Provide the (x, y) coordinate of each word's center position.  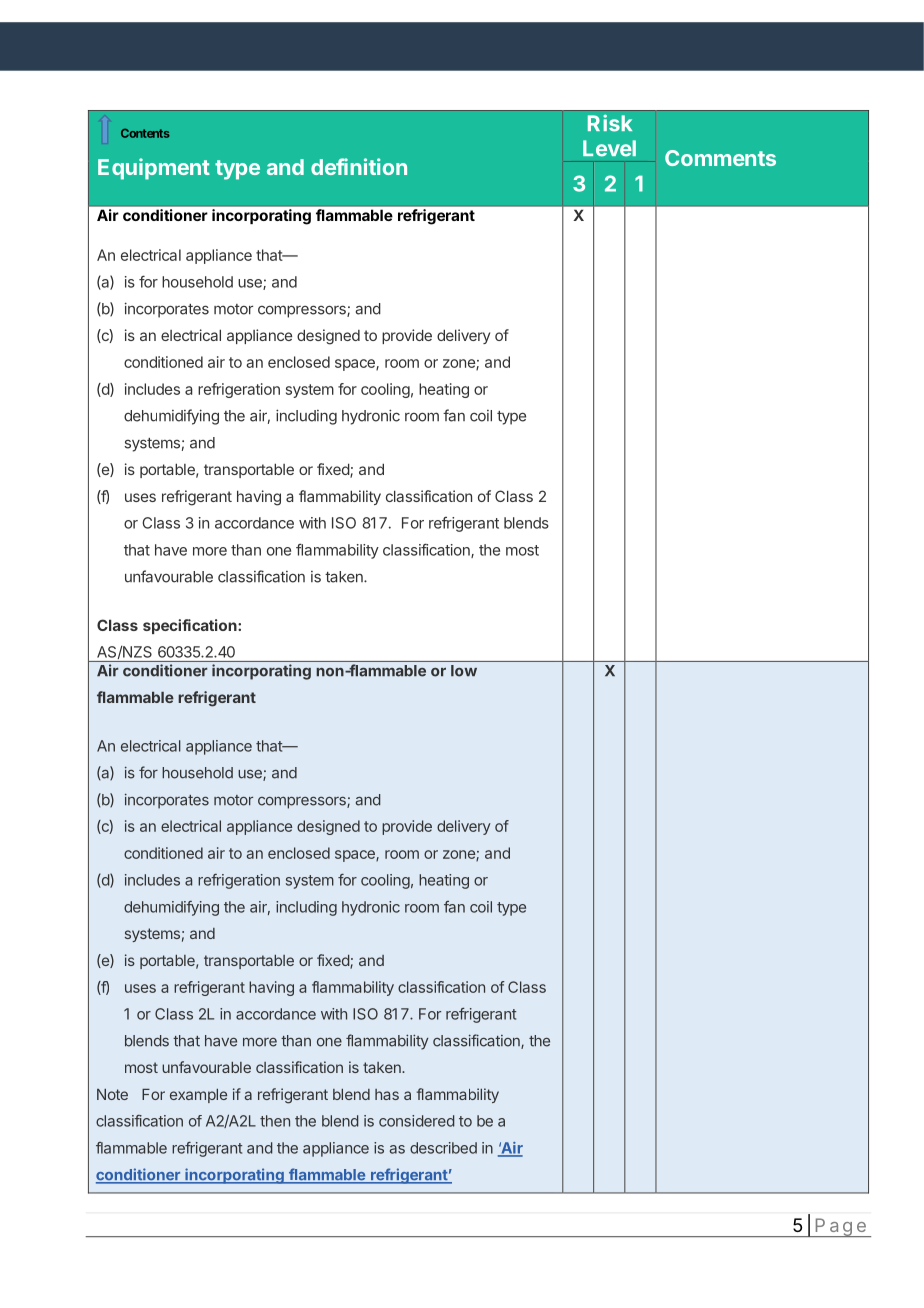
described (443, 1148)
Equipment (154, 169)
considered (417, 1121)
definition (359, 166)
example (198, 1096)
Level (609, 148)
